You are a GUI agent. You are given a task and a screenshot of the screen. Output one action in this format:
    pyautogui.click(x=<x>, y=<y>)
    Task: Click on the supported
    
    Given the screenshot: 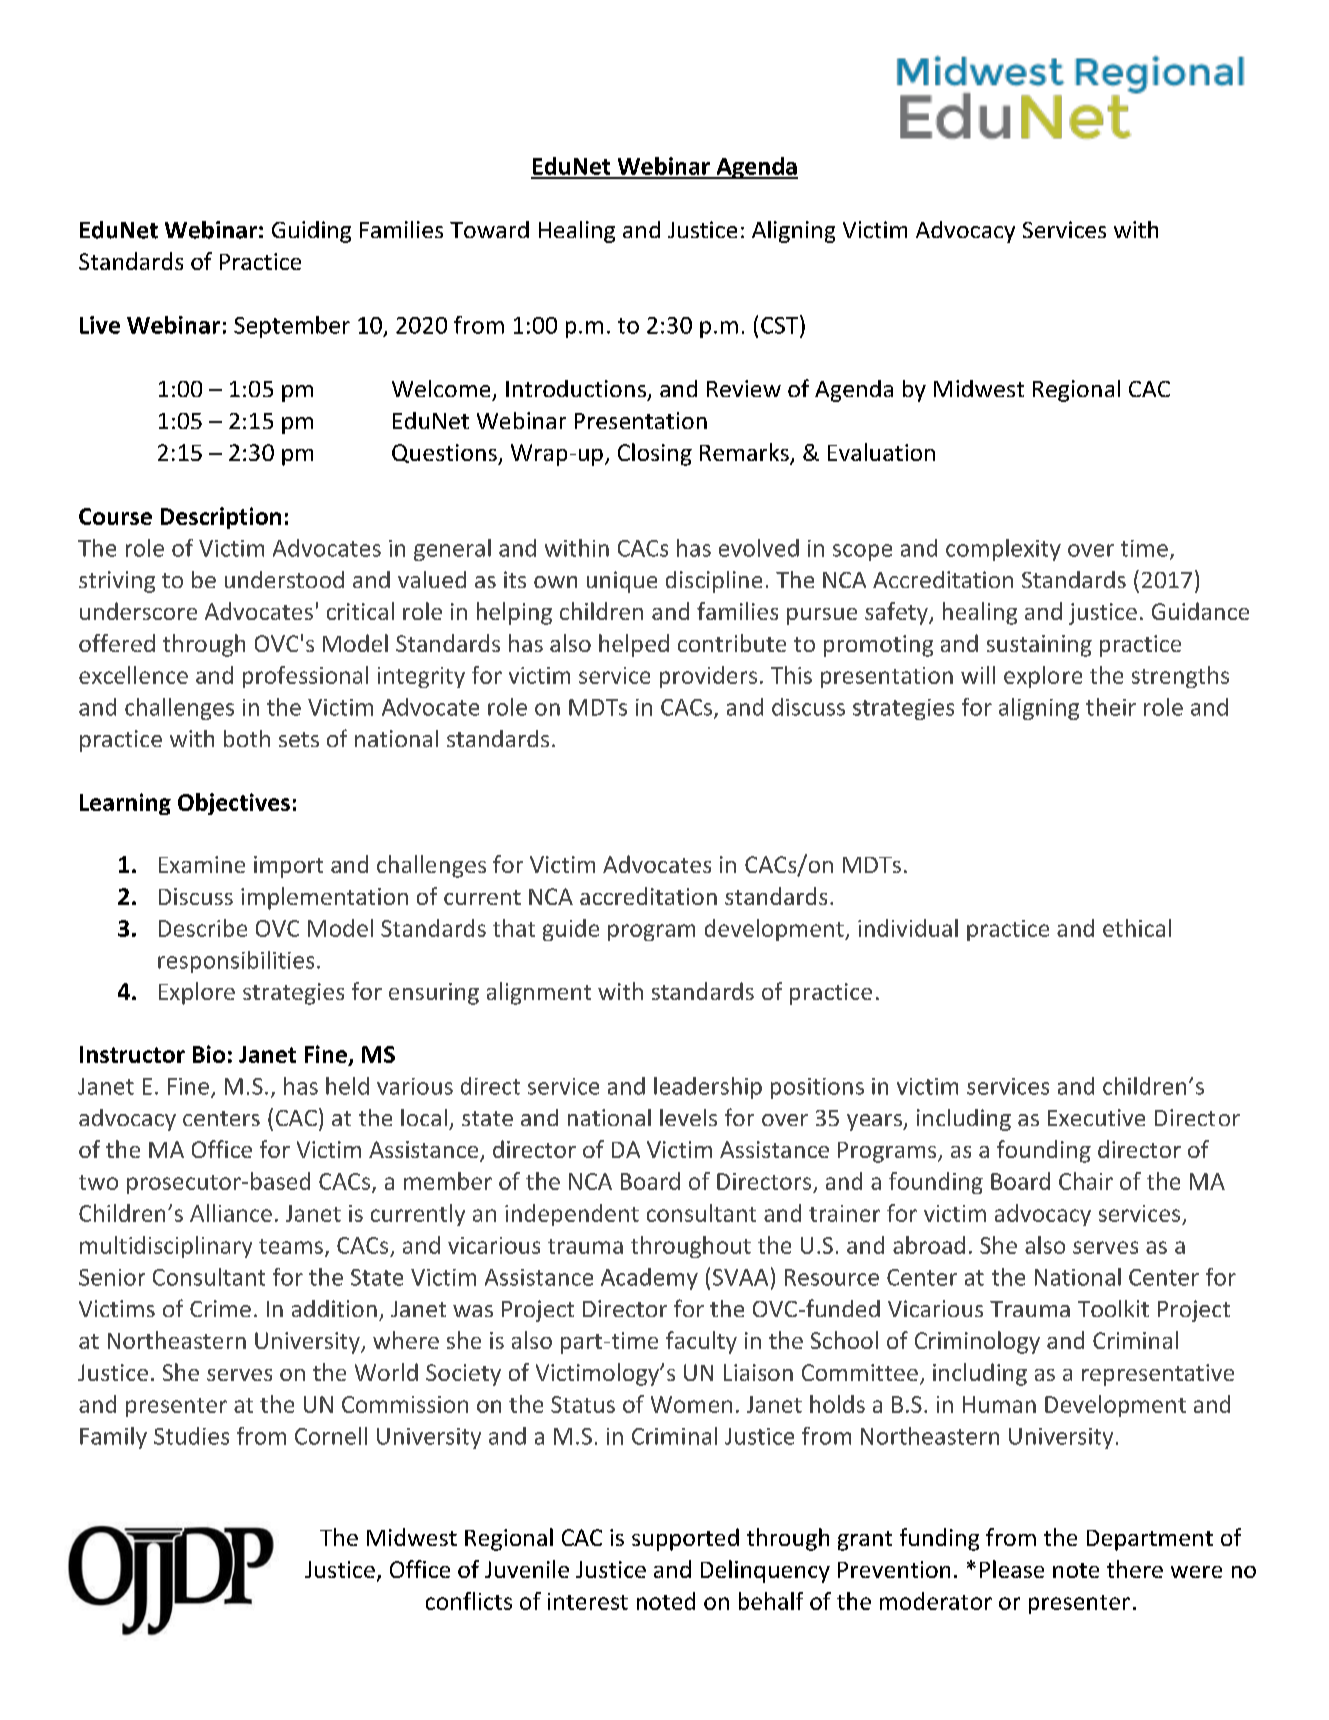 What is the action you would take?
    pyautogui.click(x=685, y=1539)
